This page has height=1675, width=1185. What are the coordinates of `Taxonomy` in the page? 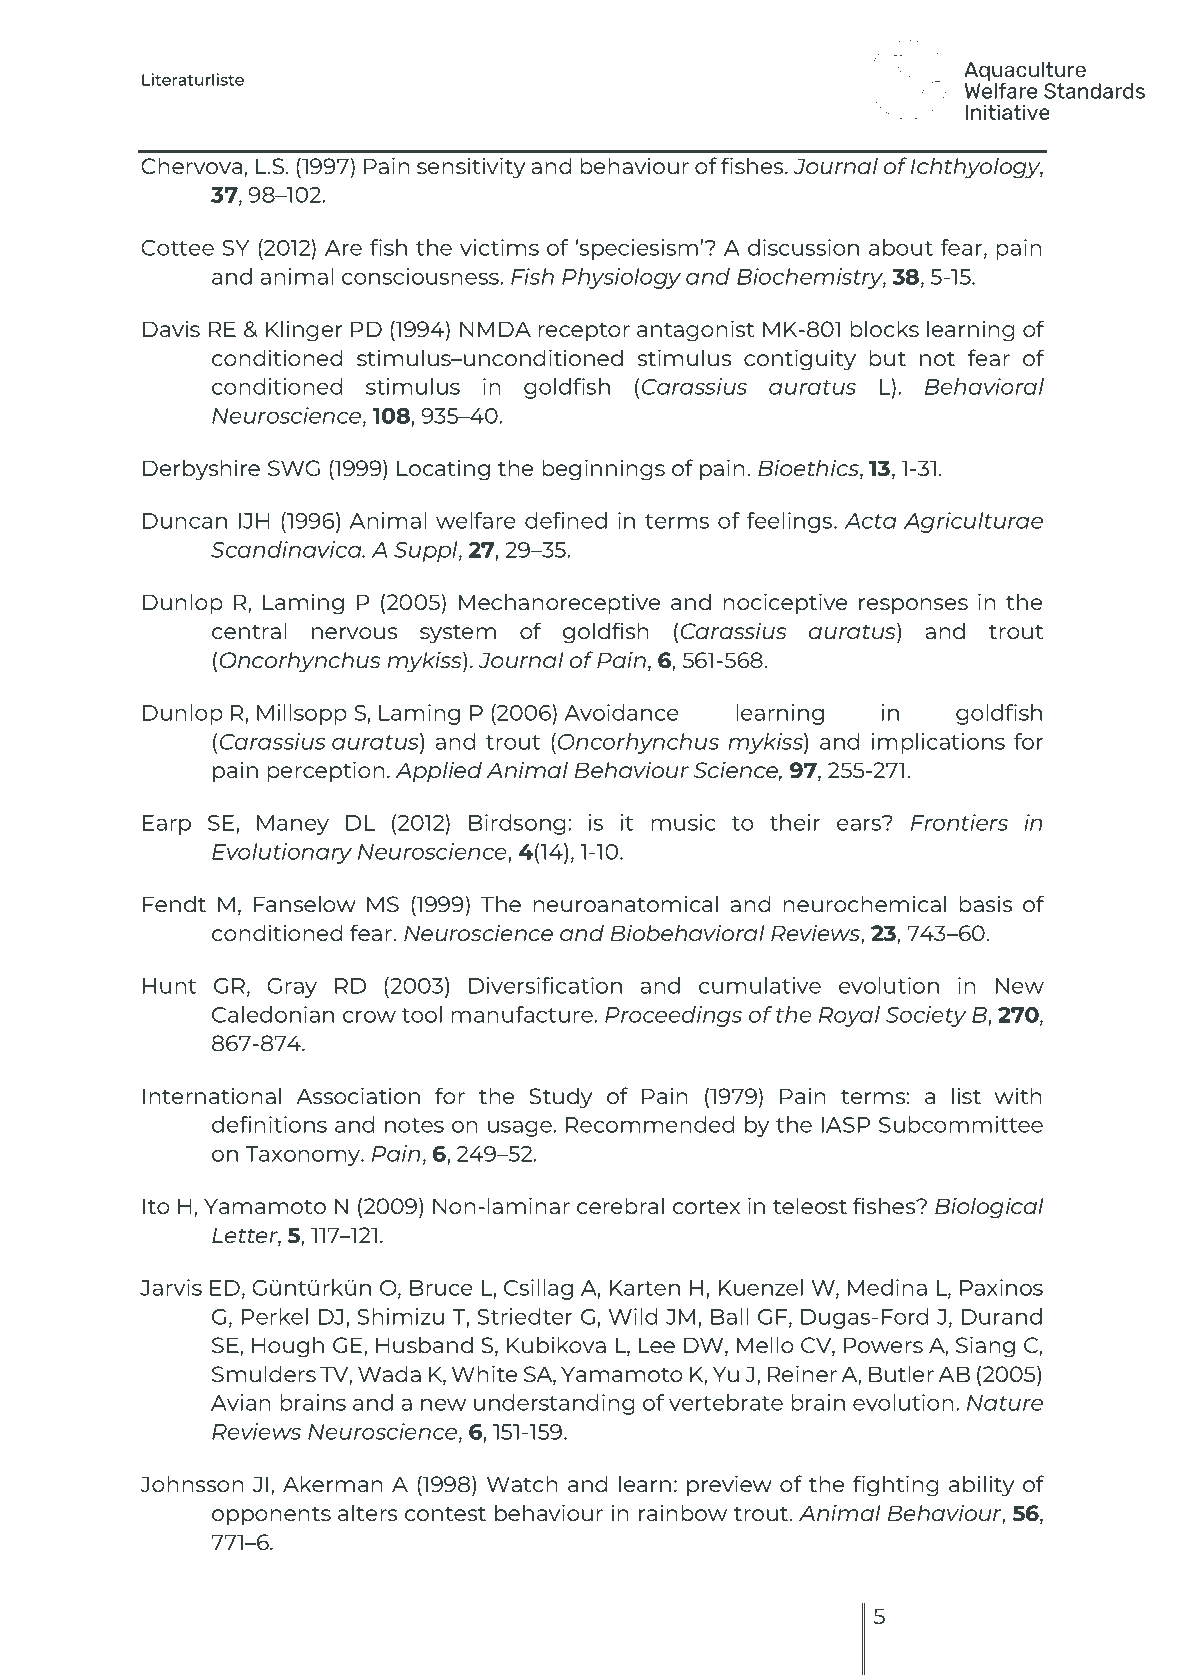 It's located at (304, 1156).
